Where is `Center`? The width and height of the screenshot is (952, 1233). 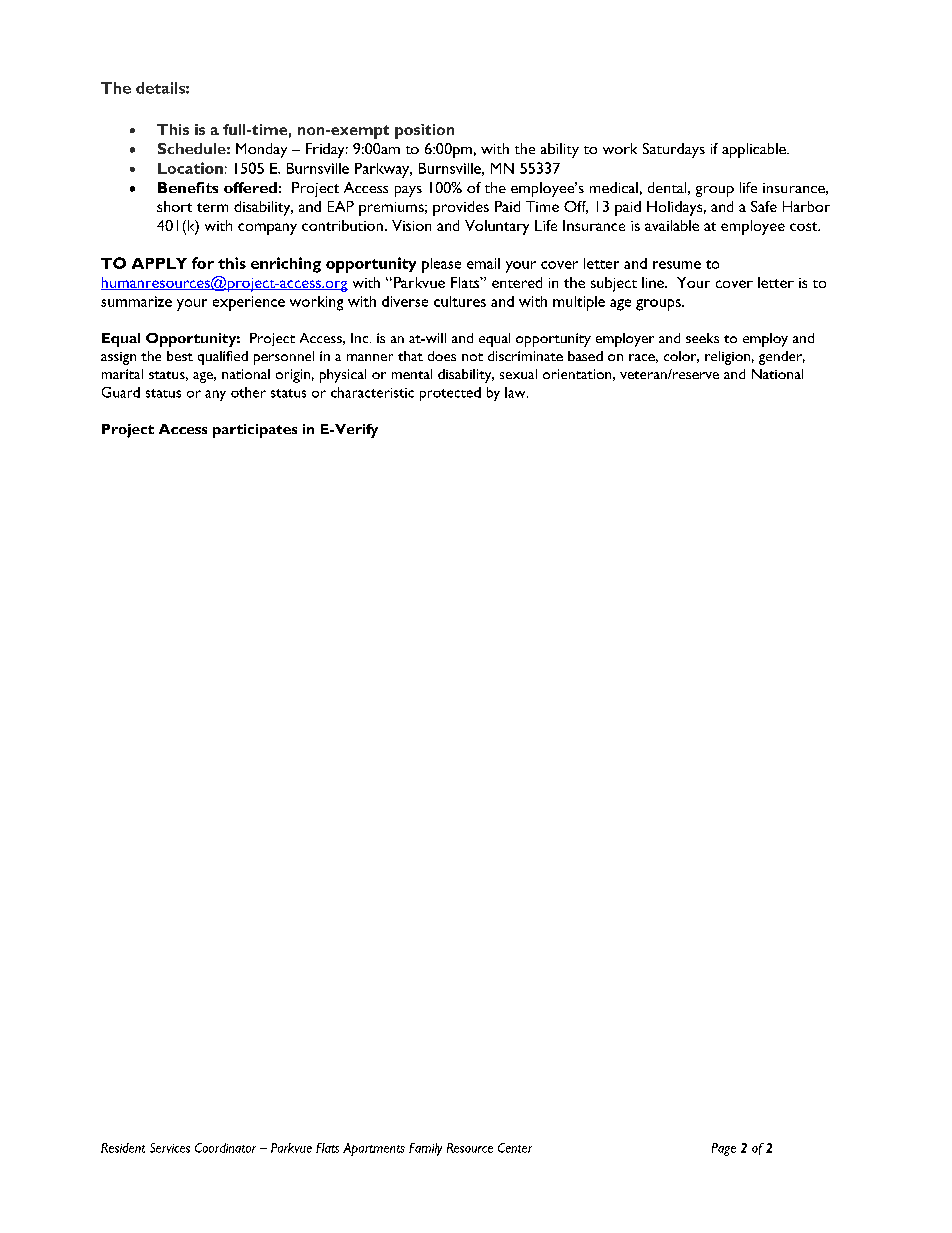 Center is located at coordinates (515, 1148).
